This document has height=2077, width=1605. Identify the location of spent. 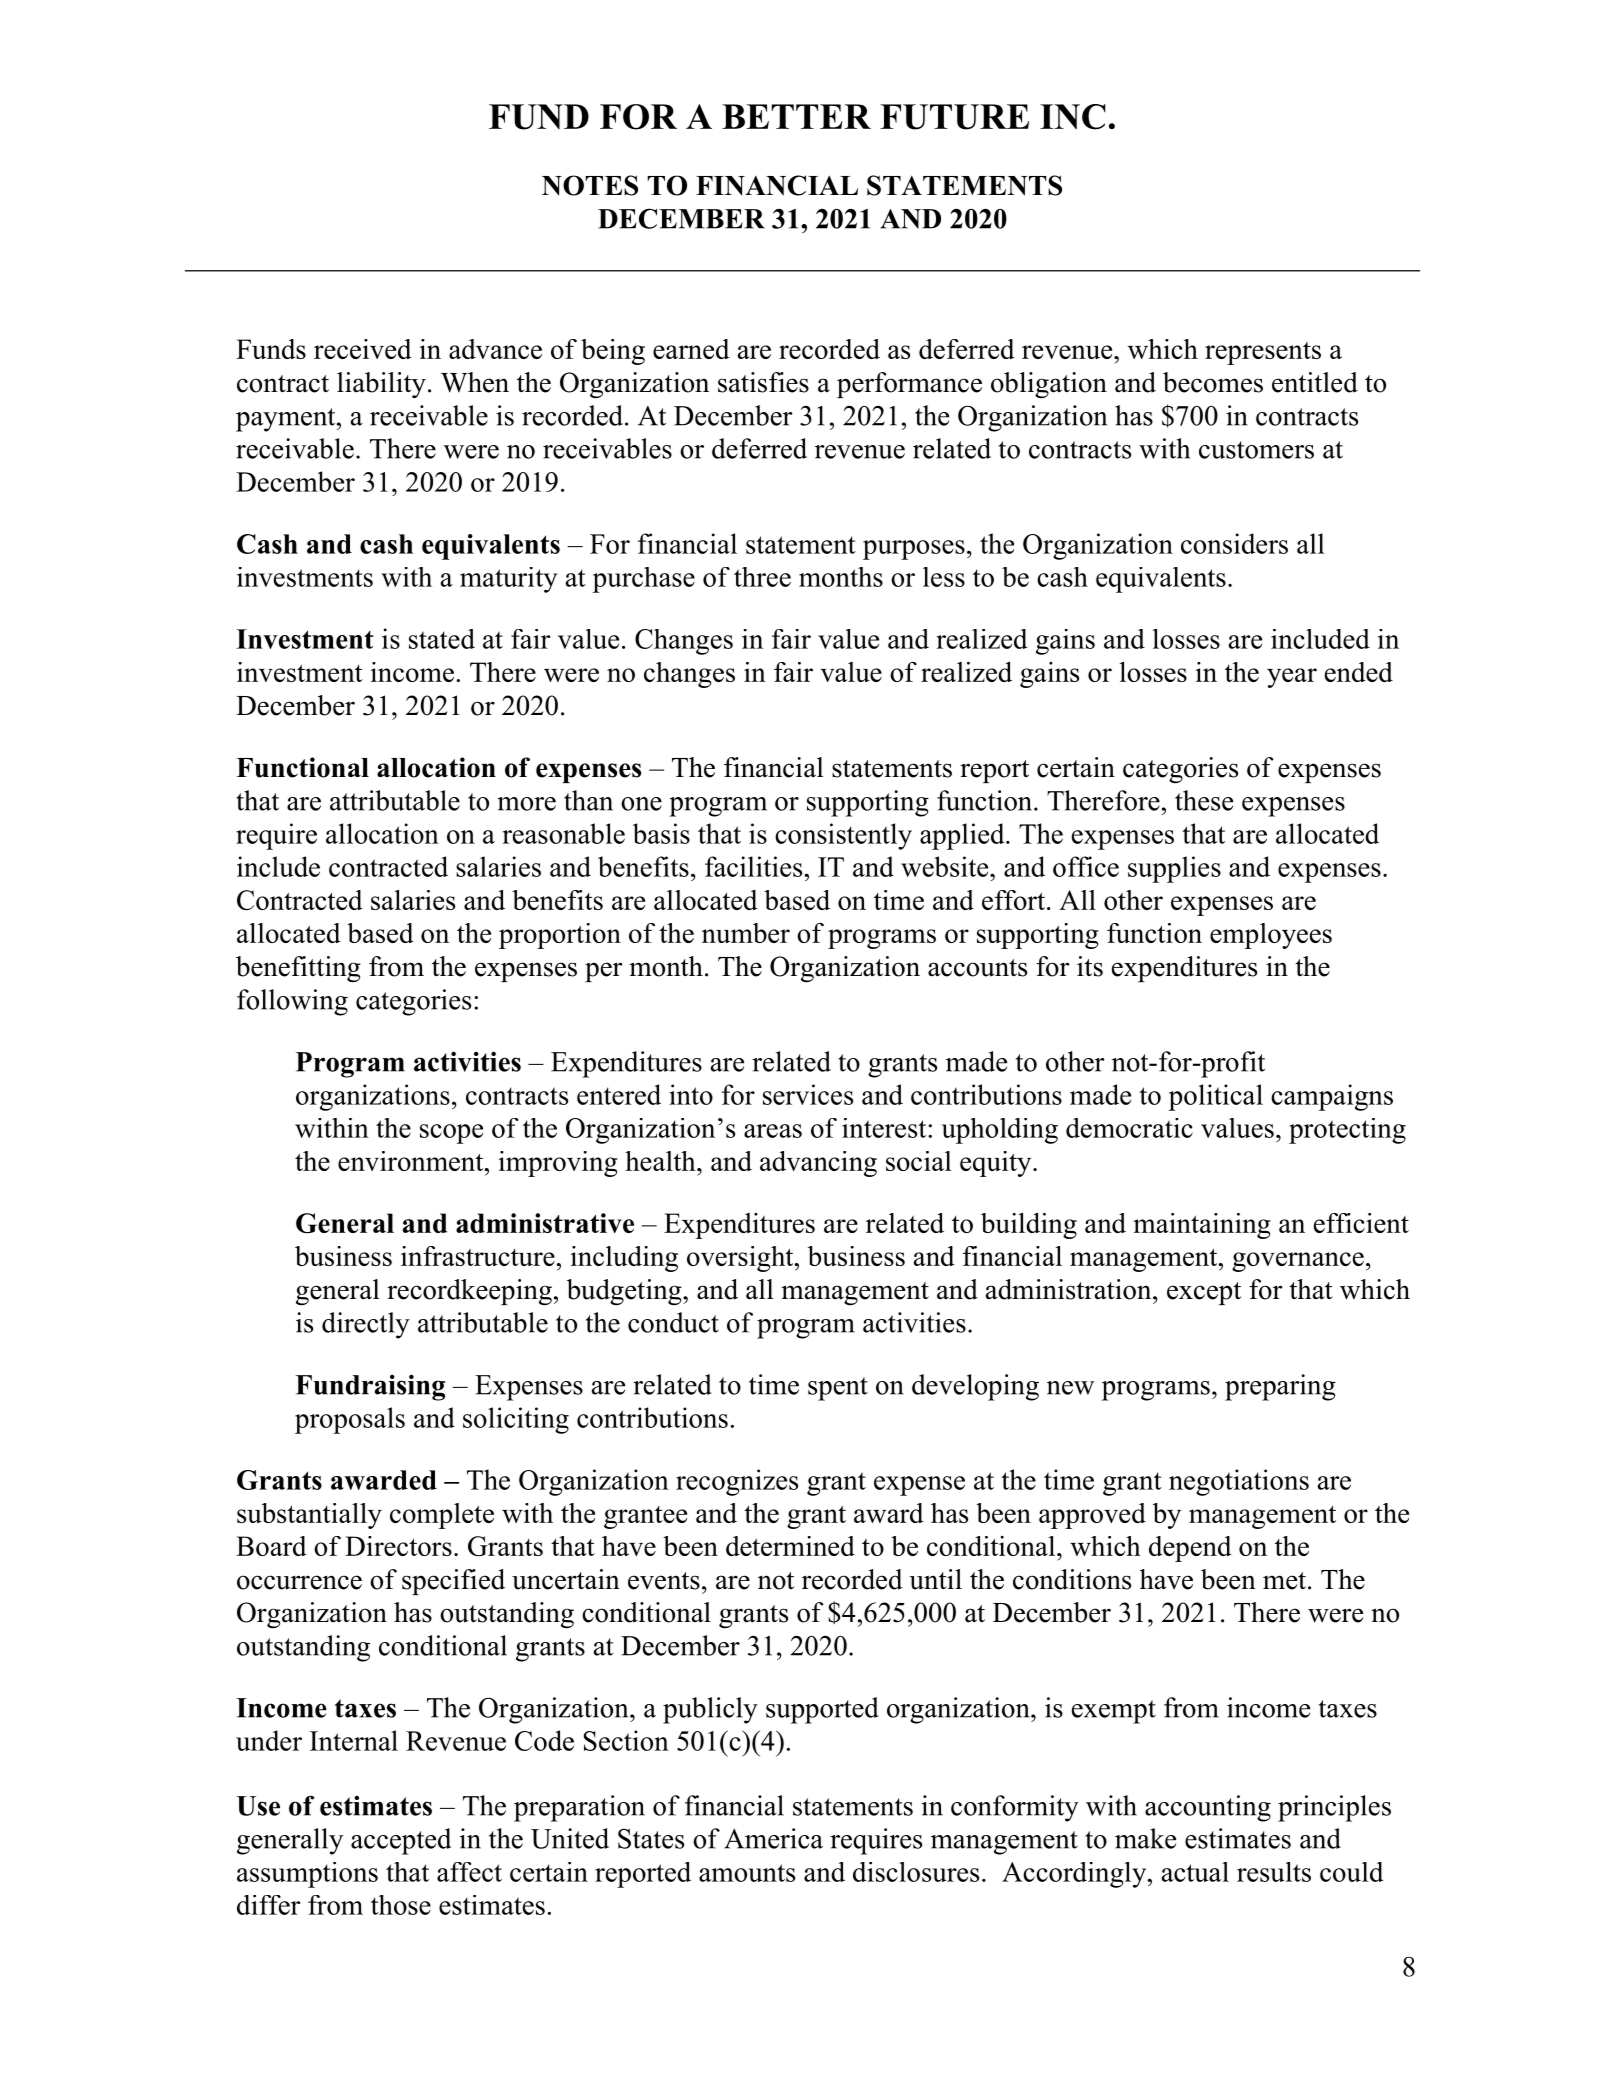
(838, 1389).
